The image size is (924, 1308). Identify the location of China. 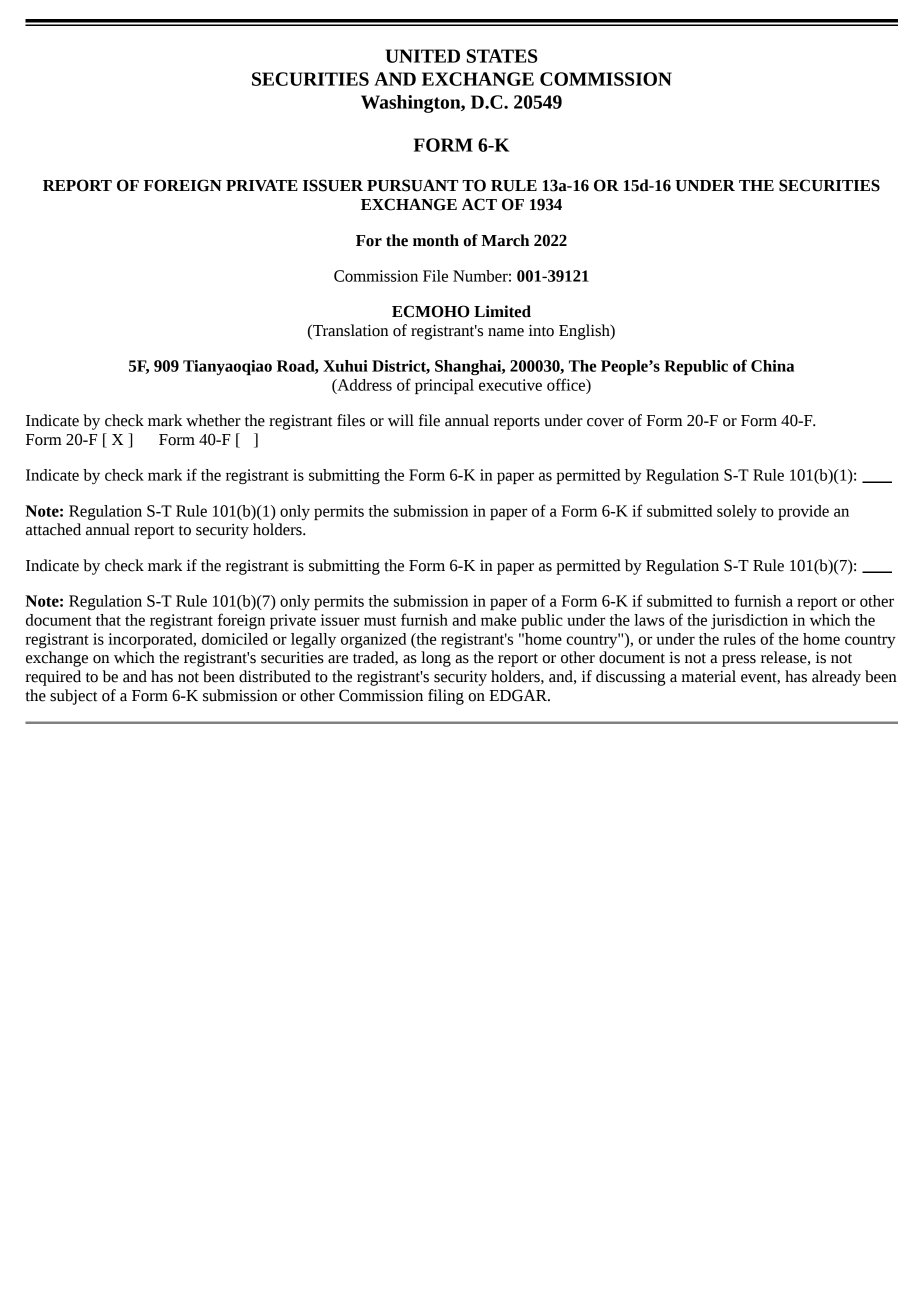
(772, 366).
